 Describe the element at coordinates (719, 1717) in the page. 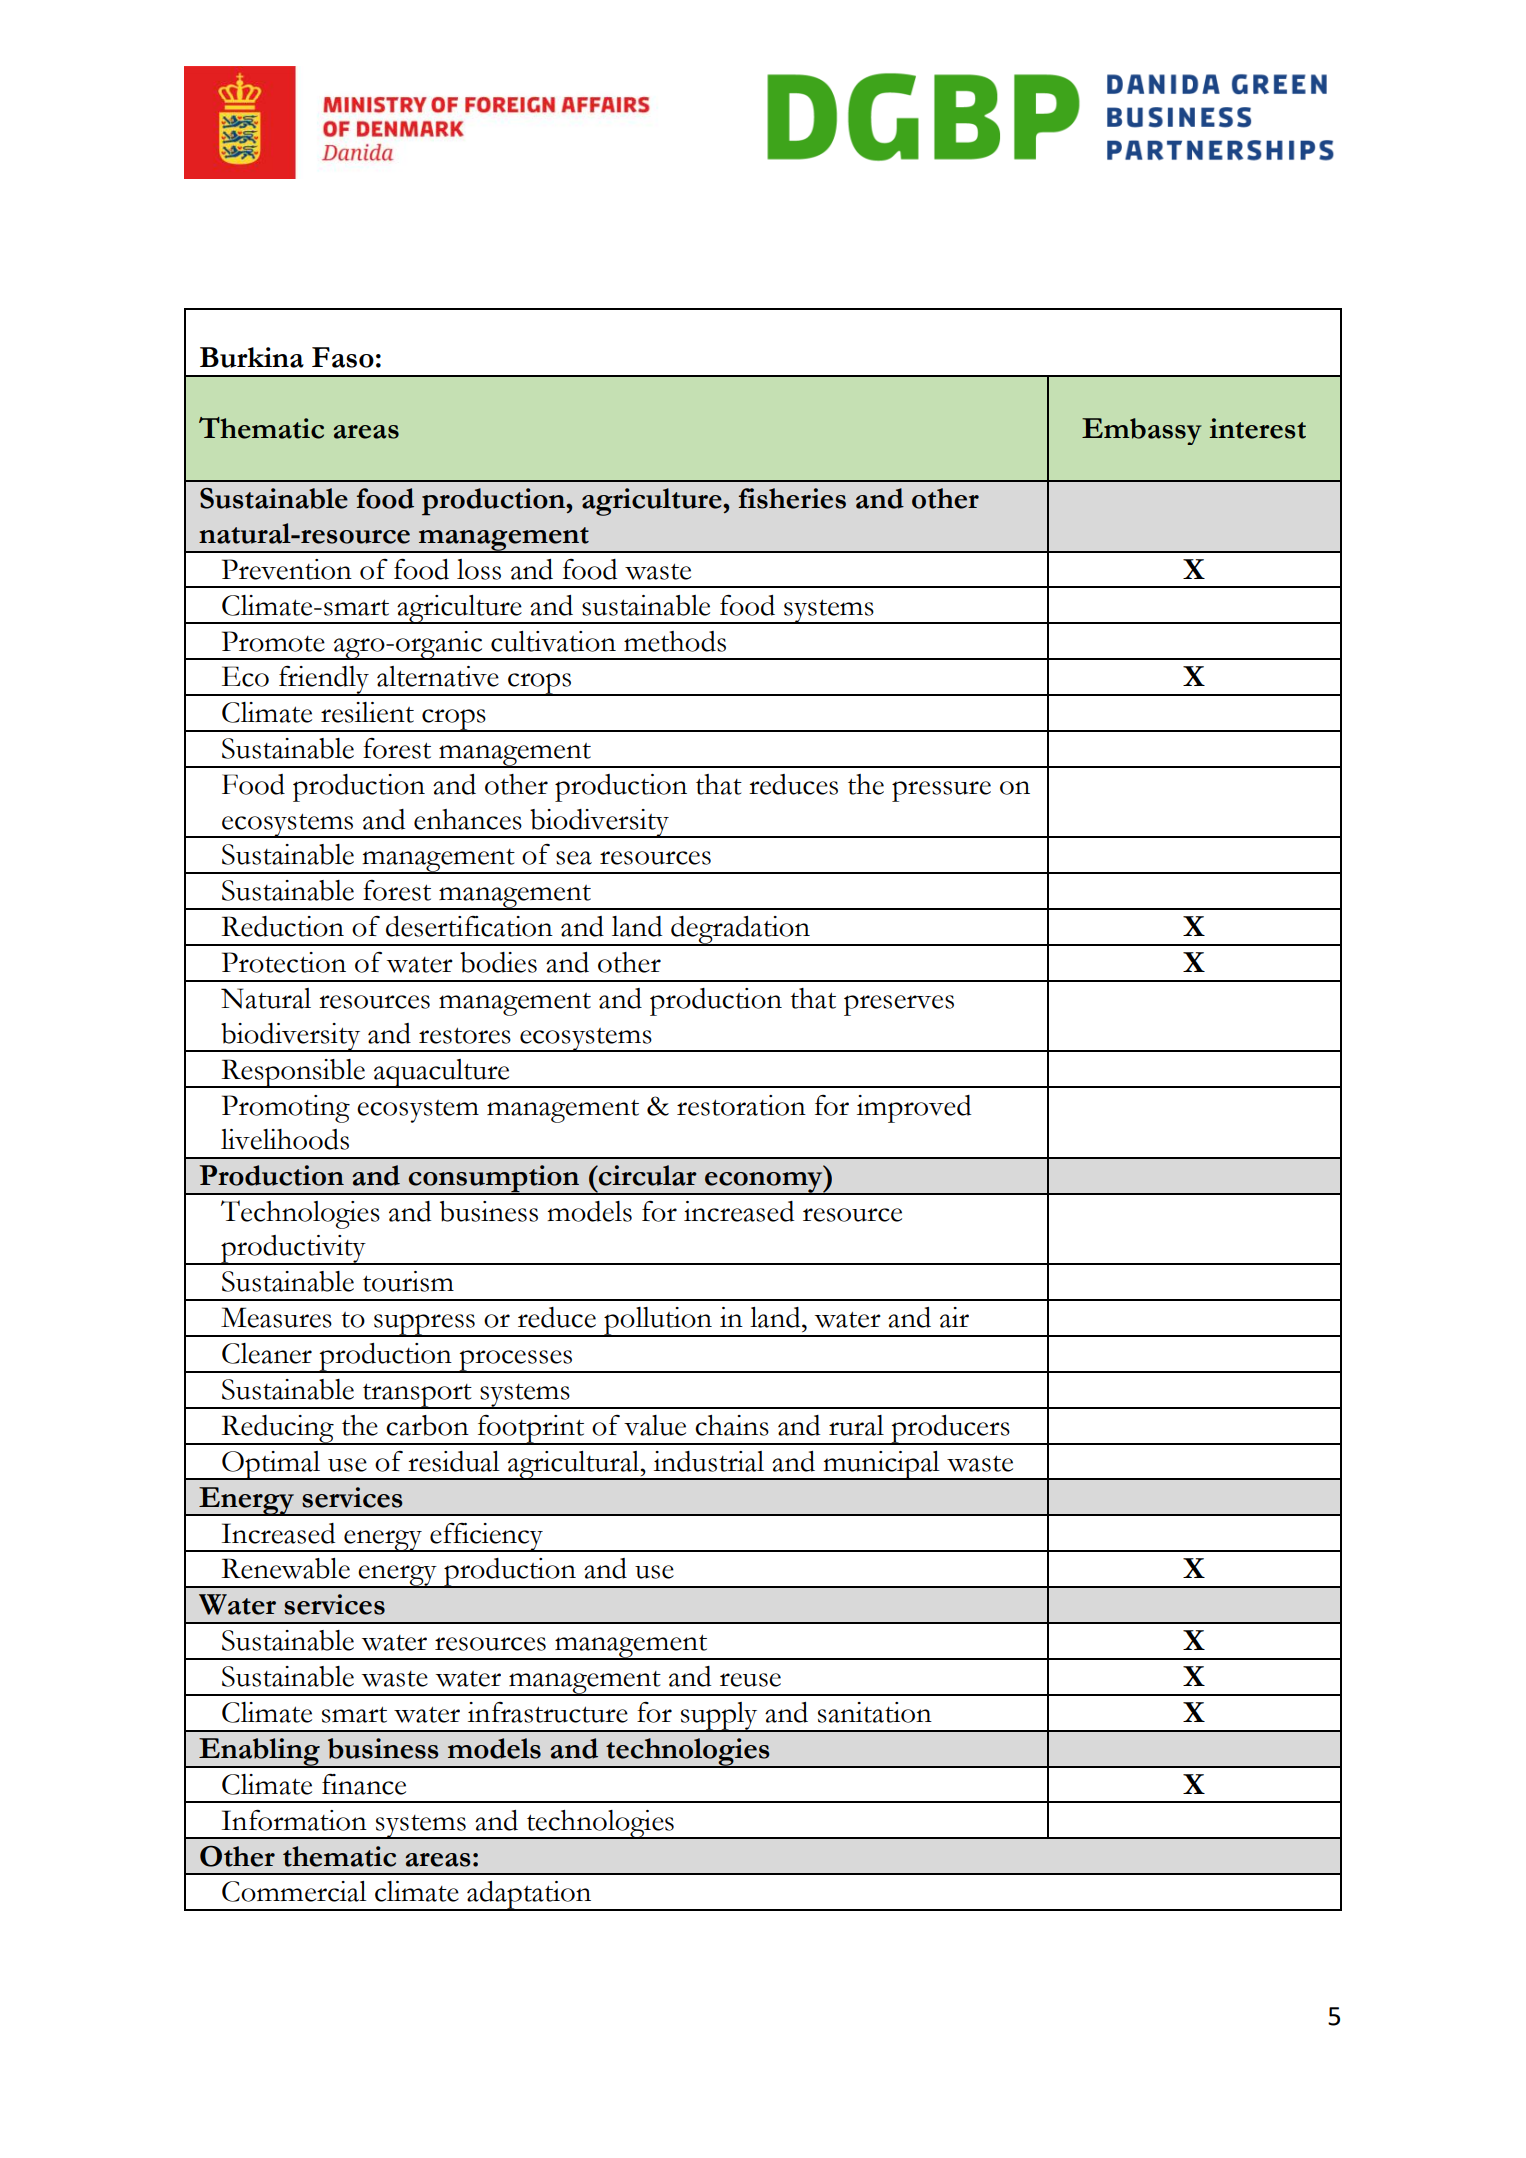

I see `supply` at that location.
